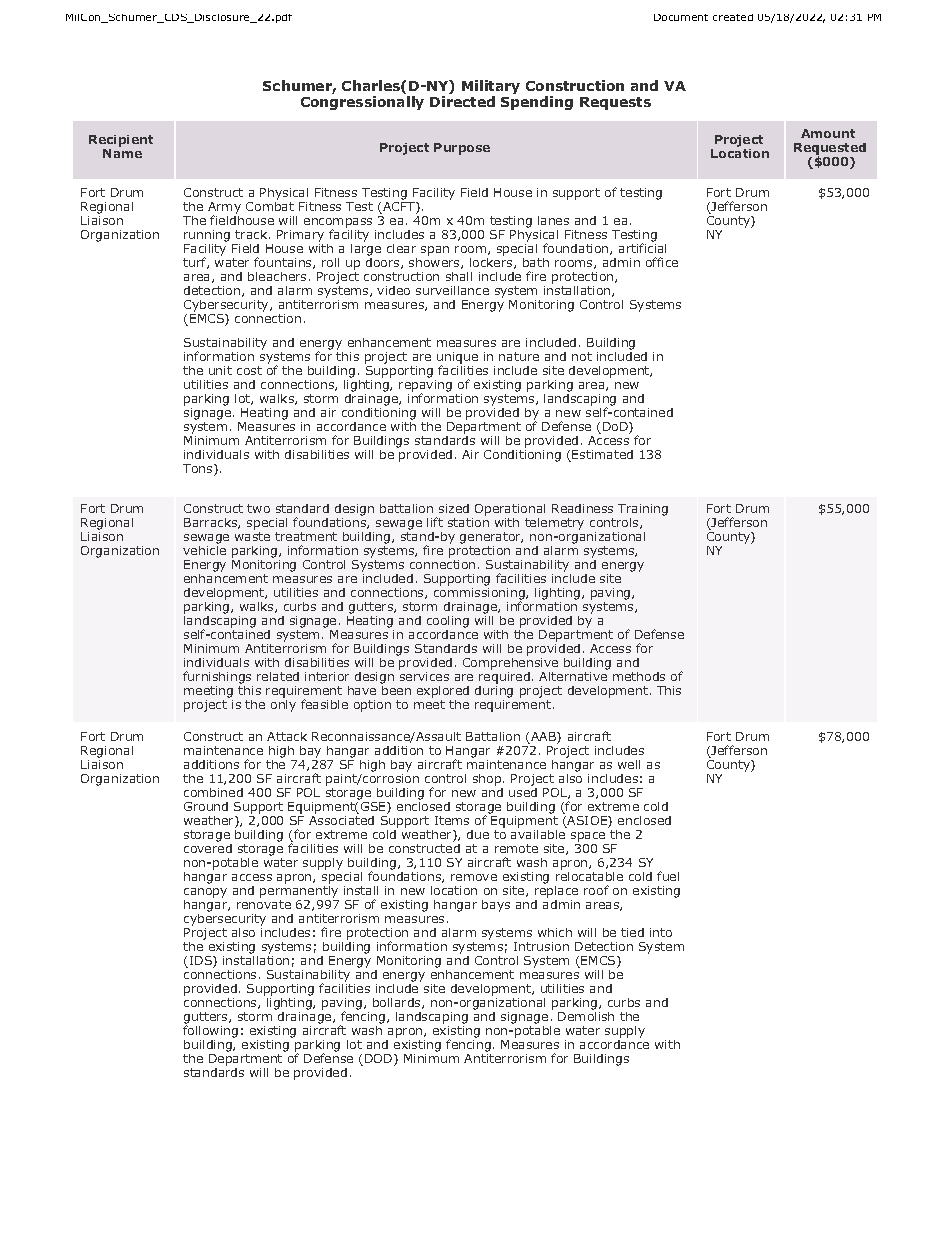 The image size is (952, 1233). What do you see at coordinates (662, 262) in the screenshot?
I see `office` at bounding box center [662, 262].
